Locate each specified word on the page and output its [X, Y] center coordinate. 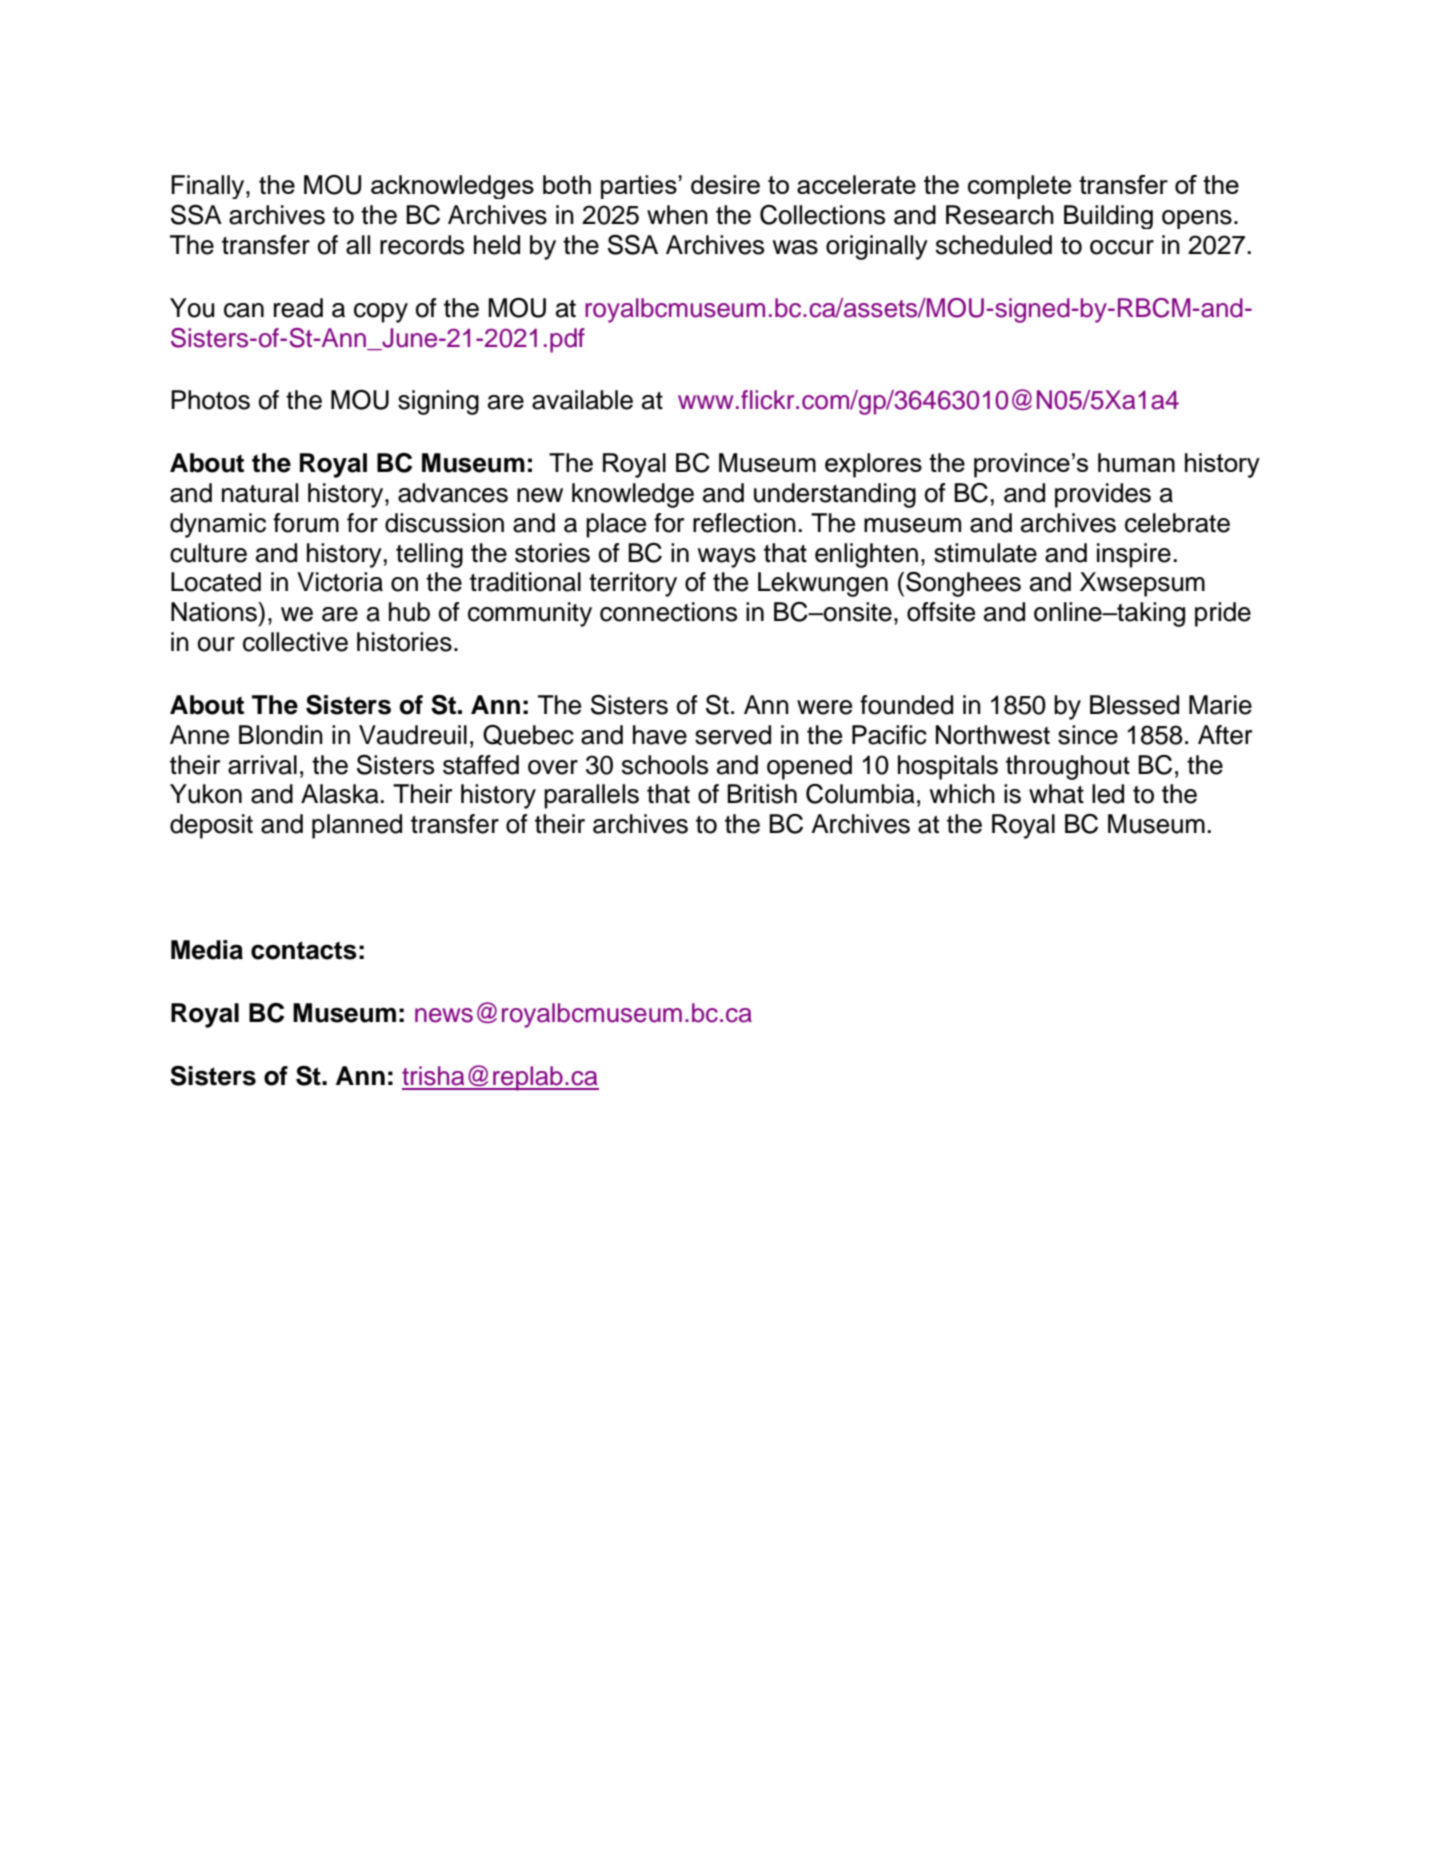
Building [1108, 217]
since [1088, 735]
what [1056, 794]
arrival [262, 765]
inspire [1134, 555]
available [582, 400]
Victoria [340, 582]
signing [438, 402]
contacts [304, 950]
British [762, 794]
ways [727, 558]
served [733, 735]
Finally [209, 187]
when [677, 215]
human [1136, 462]
